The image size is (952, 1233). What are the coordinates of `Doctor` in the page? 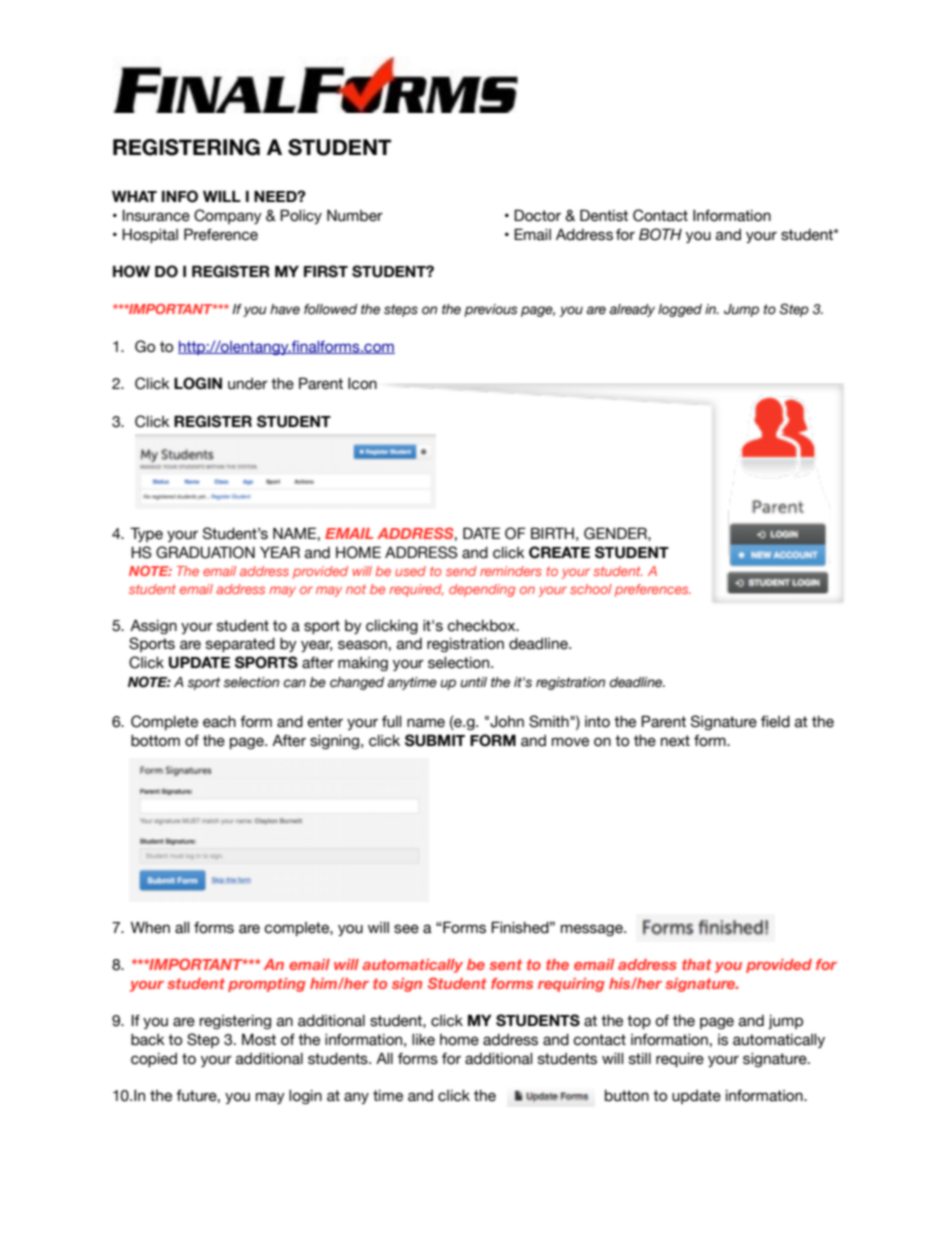 It's located at (537, 215).
